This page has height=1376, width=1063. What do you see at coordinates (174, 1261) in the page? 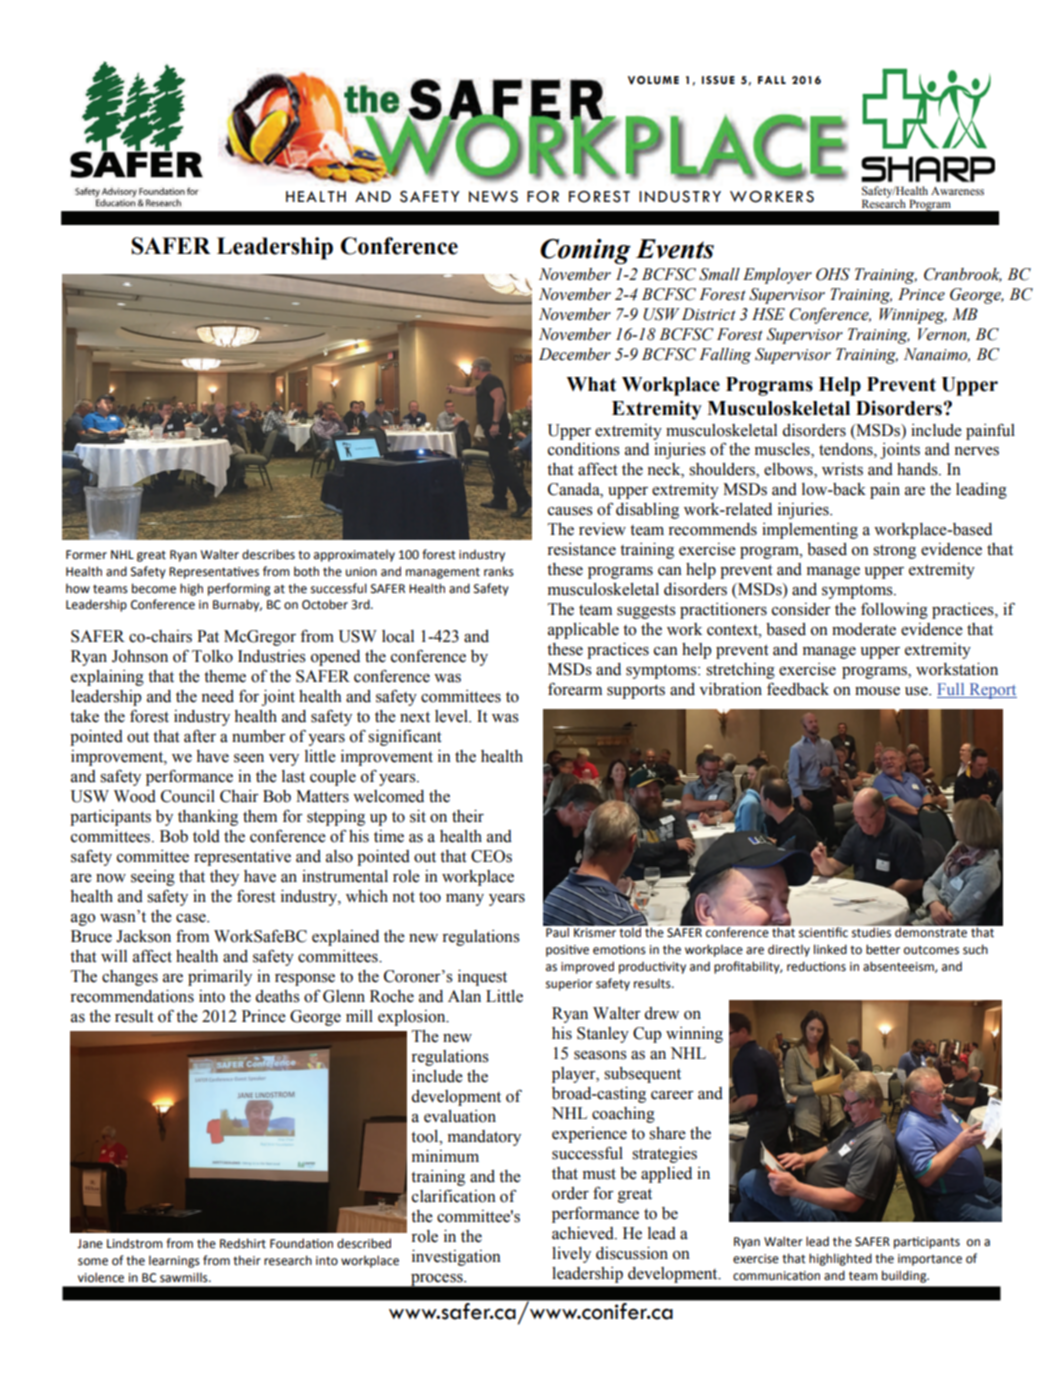
I see `learnings` at bounding box center [174, 1261].
